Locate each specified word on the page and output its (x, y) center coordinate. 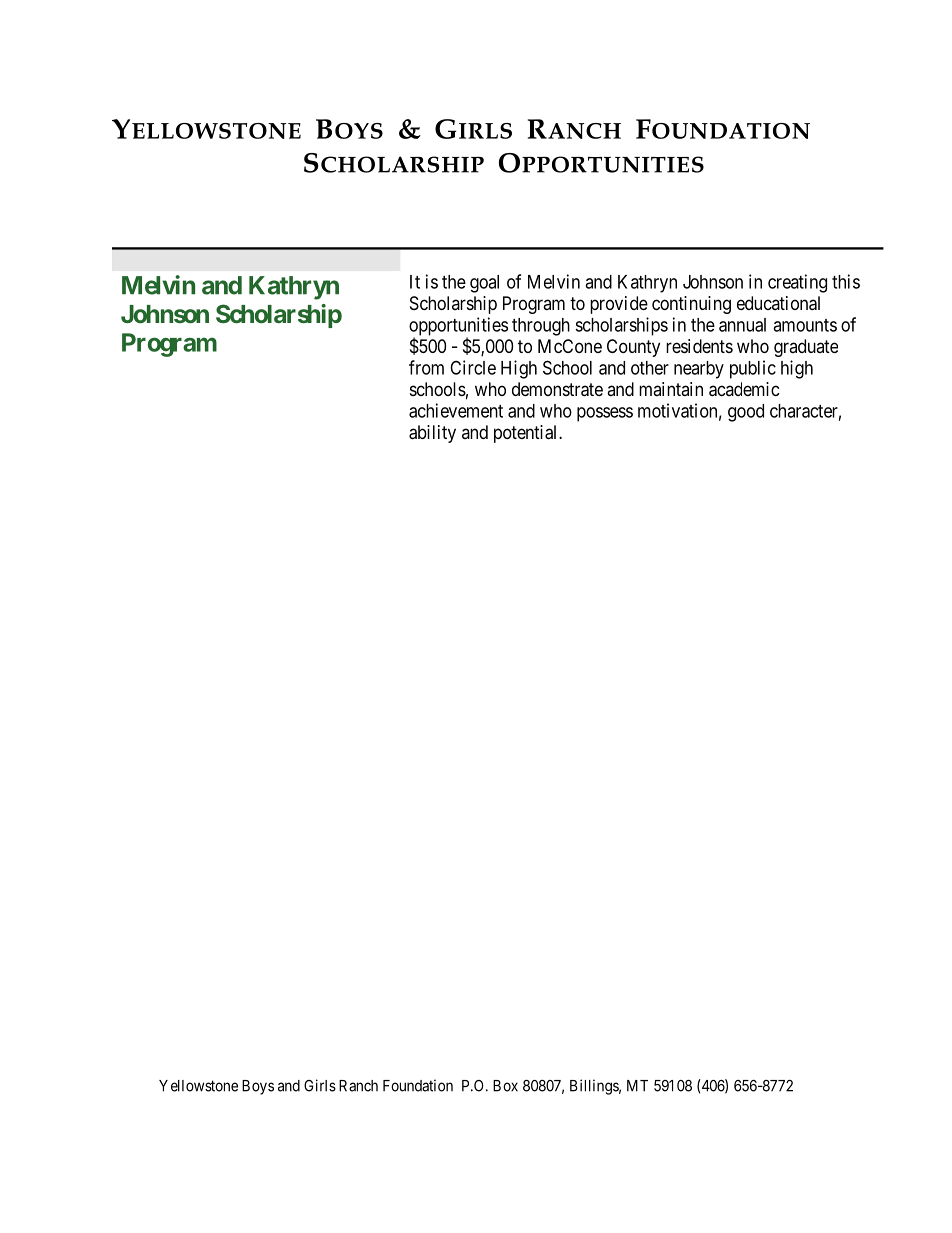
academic (744, 389)
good (746, 413)
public (753, 369)
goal (484, 284)
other (650, 368)
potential (527, 434)
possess (605, 414)
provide (619, 305)
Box (505, 1086)
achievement (456, 410)
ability (432, 434)
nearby (699, 370)
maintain (671, 389)
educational (778, 303)
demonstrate (557, 389)
